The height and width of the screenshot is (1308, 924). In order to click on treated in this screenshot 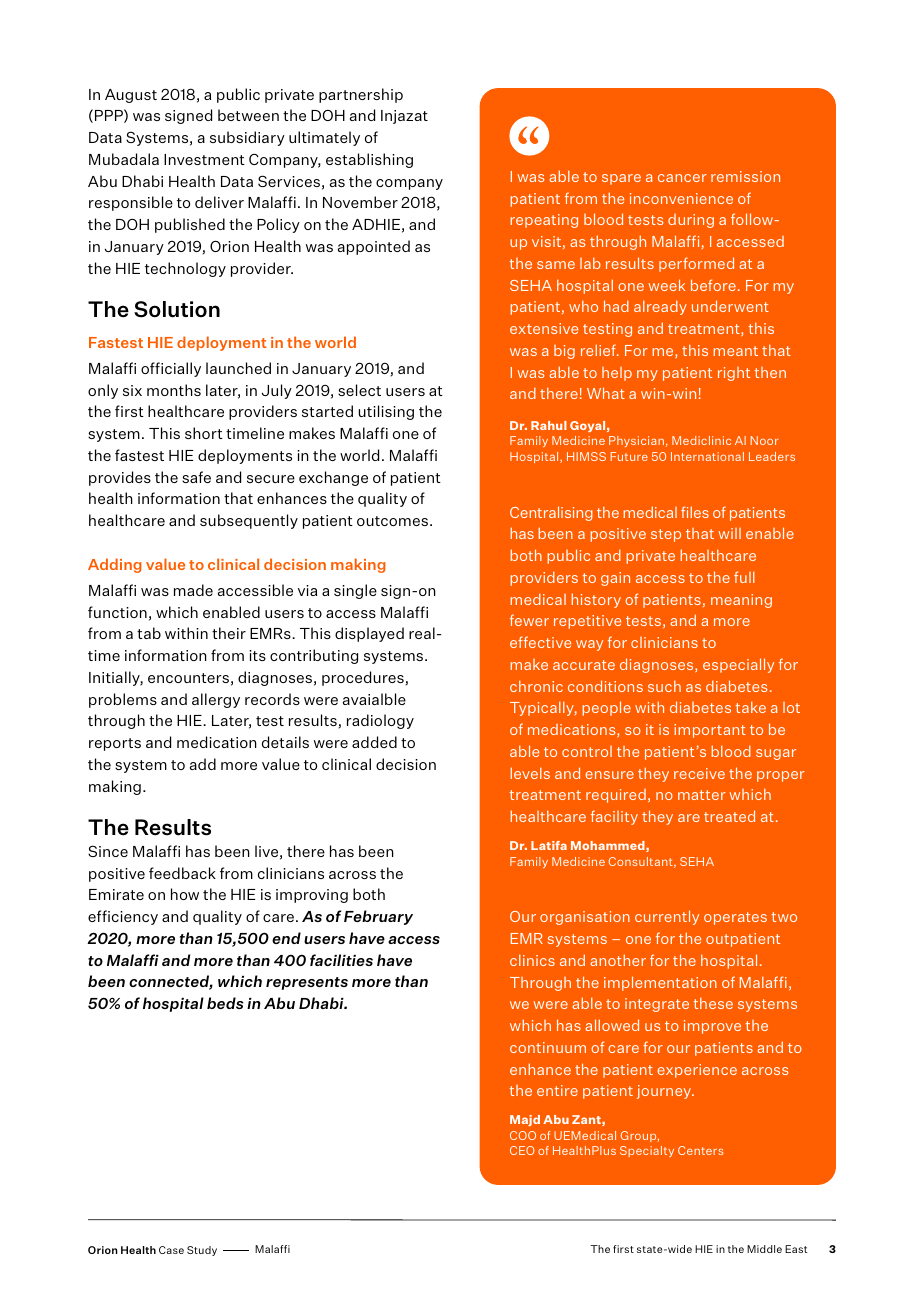, I will do `click(729, 816)`.
